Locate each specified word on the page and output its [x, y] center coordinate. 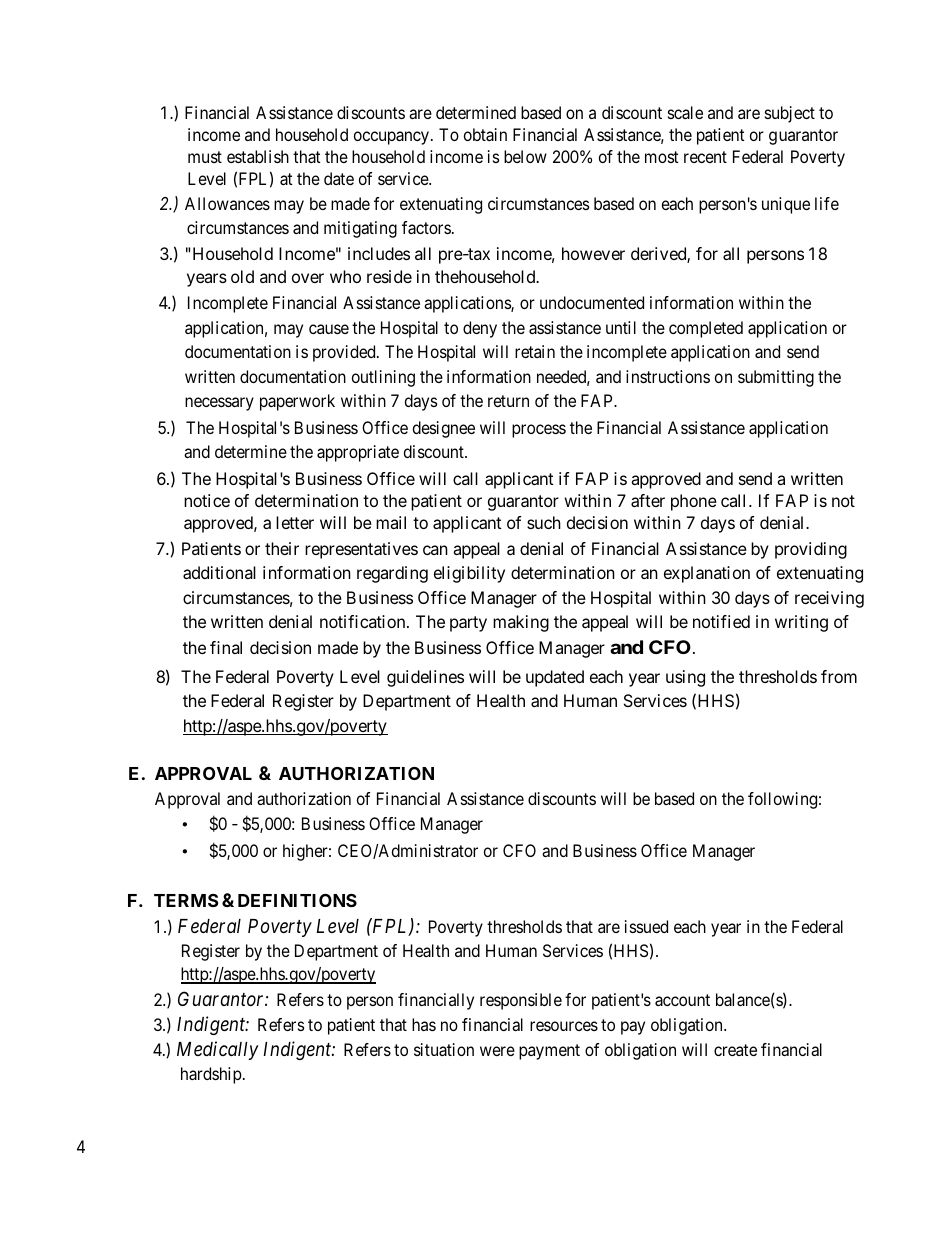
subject [790, 114]
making [521, 623]
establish [258, 156]
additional [219, 572]
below [525, 156]
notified [721, 621]
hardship [212, 1075]
